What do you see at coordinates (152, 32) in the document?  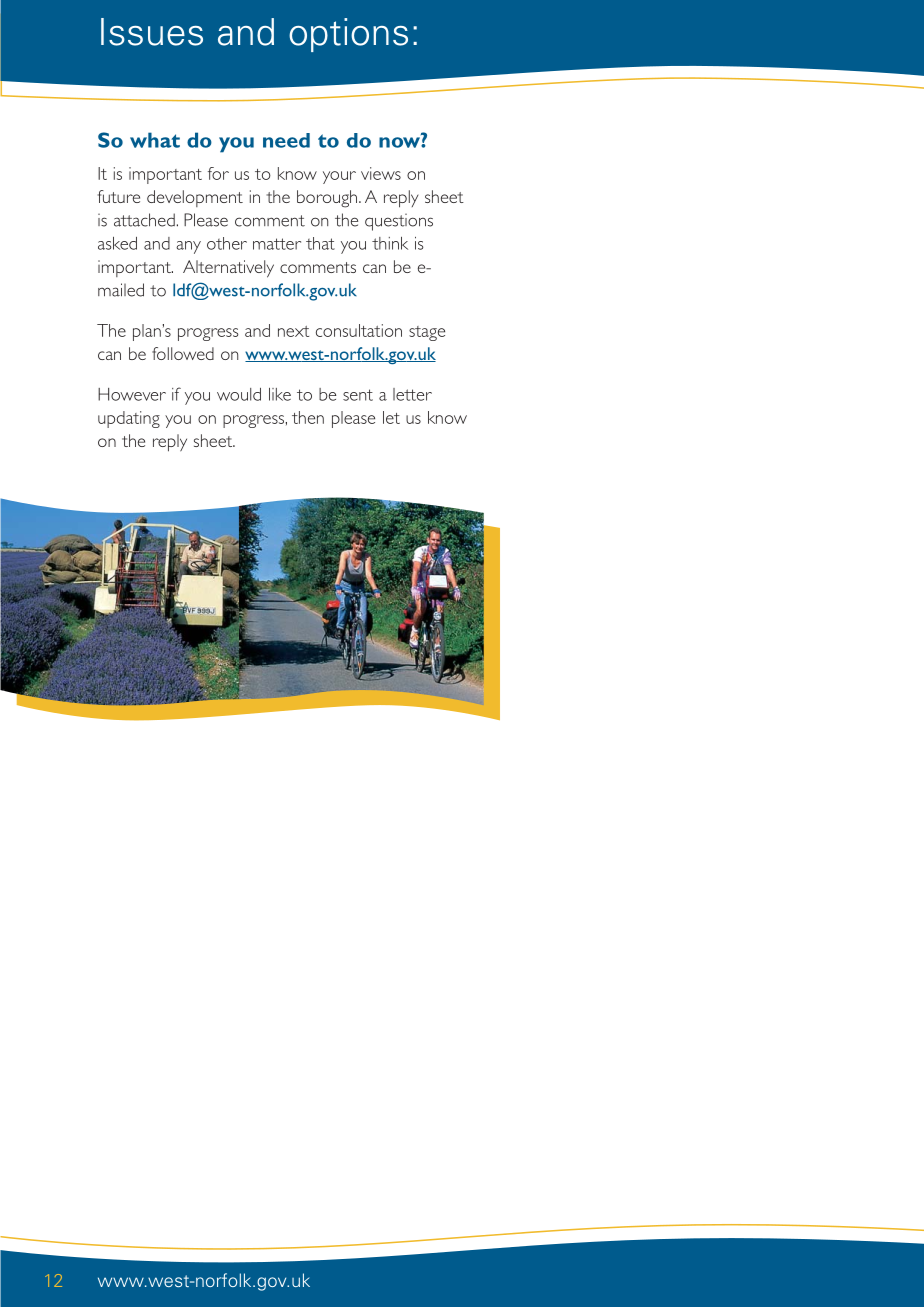 I see `Issues` at bounding box center [152, 32].
